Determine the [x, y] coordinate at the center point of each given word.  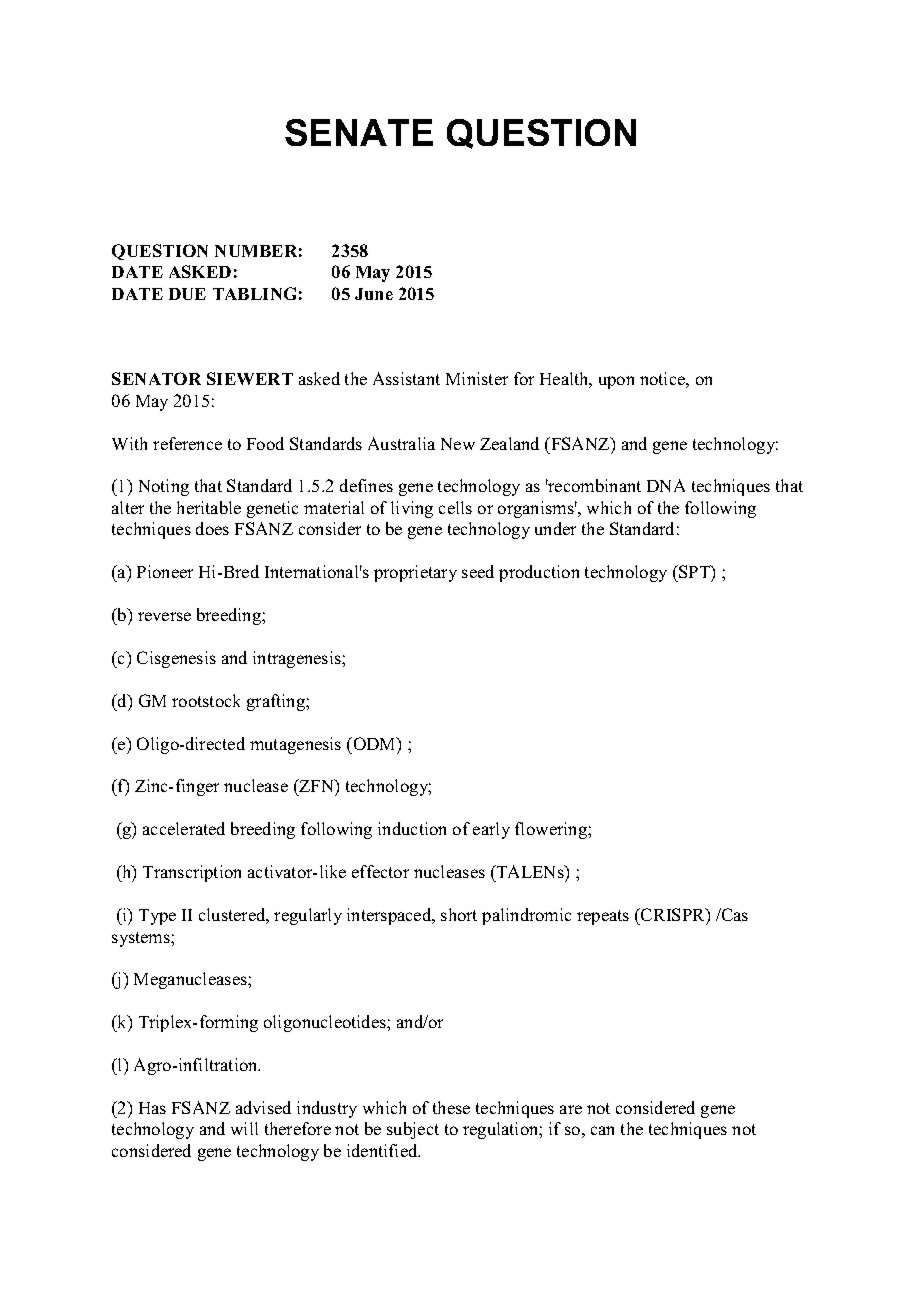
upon [616, 382]
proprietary [415, 573]
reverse [164, 616]
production [539, 573]
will [244, 1128]
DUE [187, 294]
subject [413, 1130]
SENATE [359, 132]
